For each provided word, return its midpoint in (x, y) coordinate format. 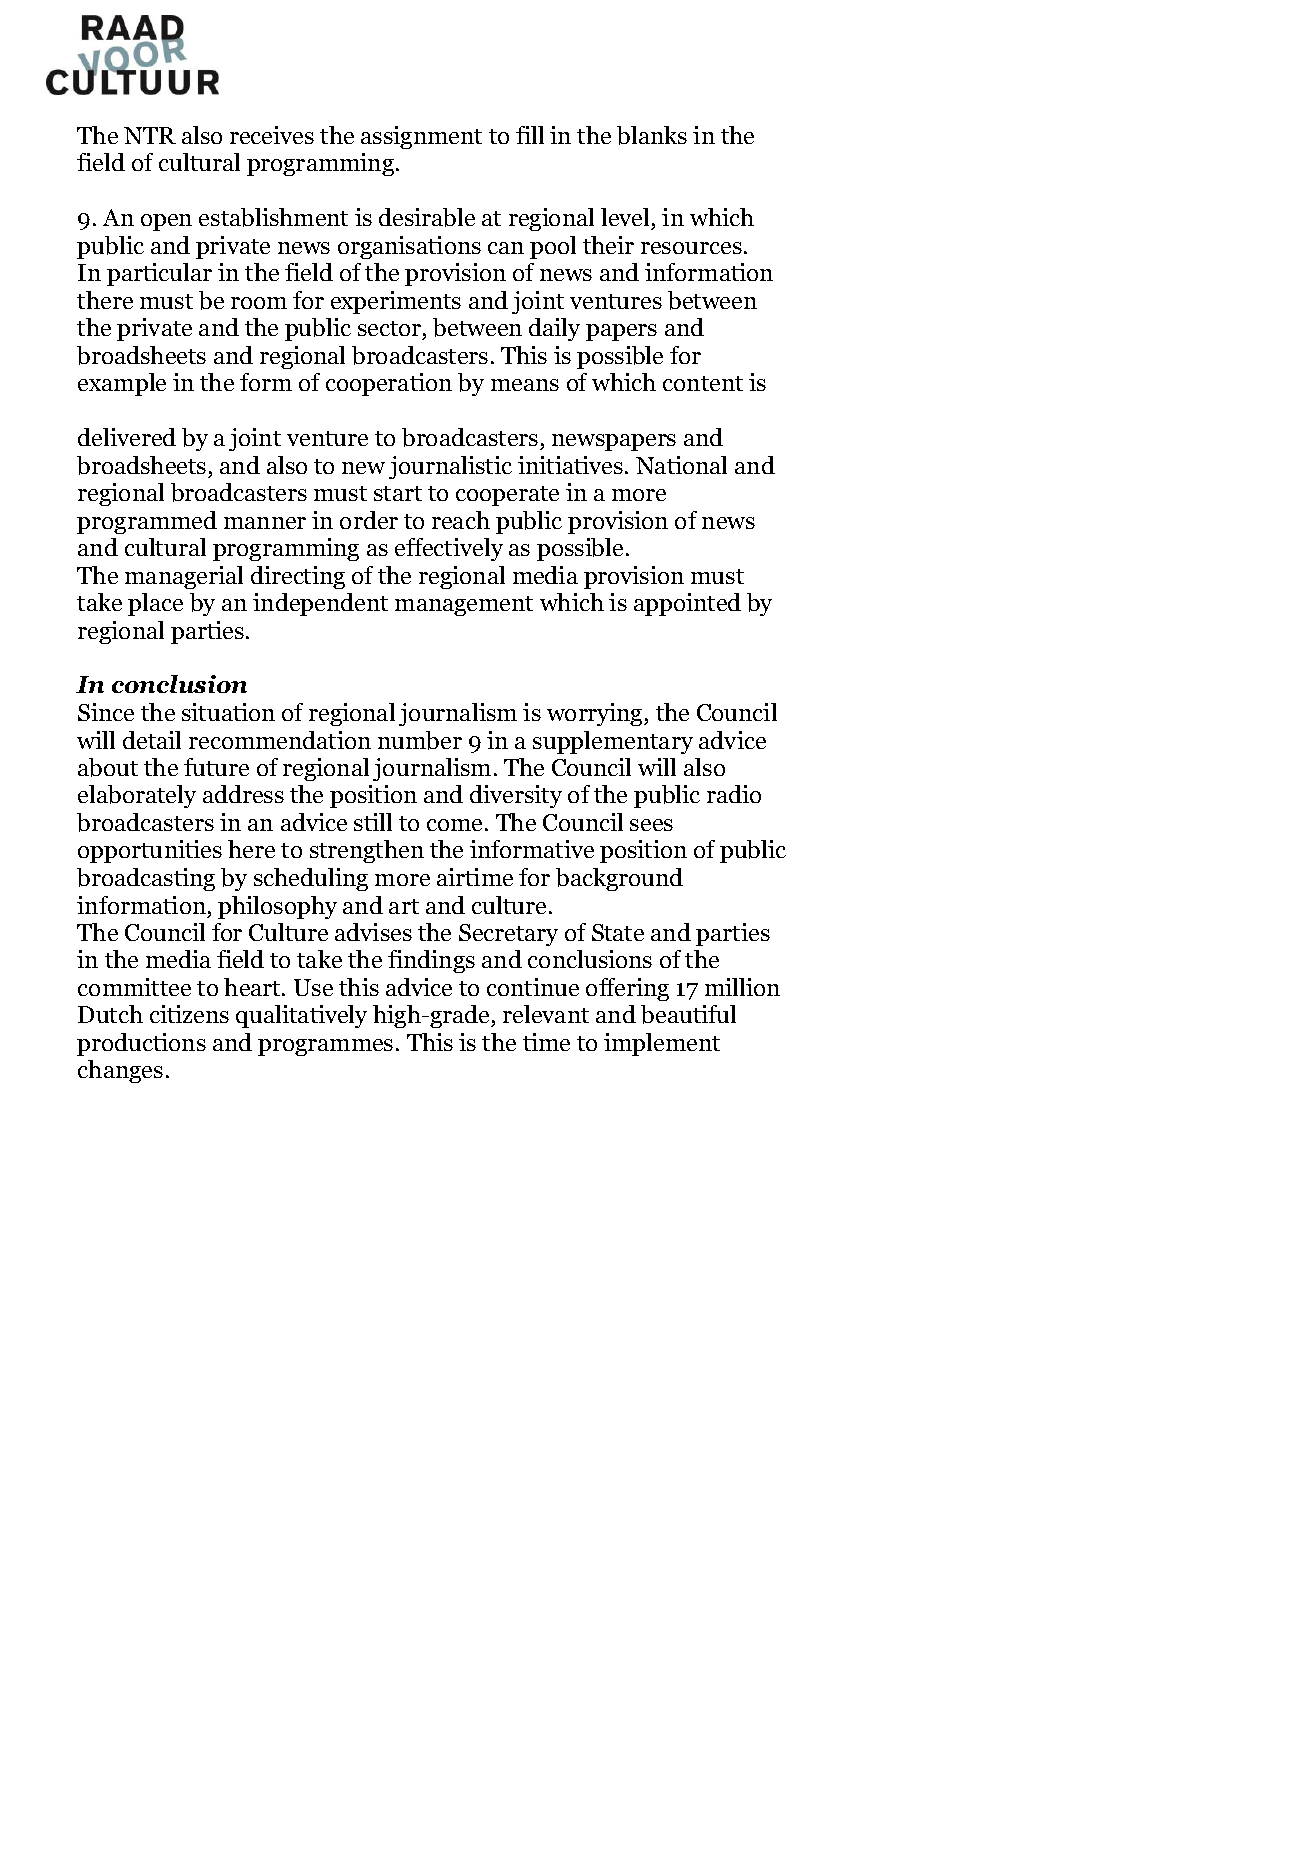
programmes (325, 1047)
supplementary (613, 742)
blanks (652, 135)
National (681, 465)
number (420, 740)
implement (662, 1044)
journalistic (450, 467)
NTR (150, 135)
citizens (189, 1014)
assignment (421, 137)
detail (152, 740)
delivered (127, 437)
